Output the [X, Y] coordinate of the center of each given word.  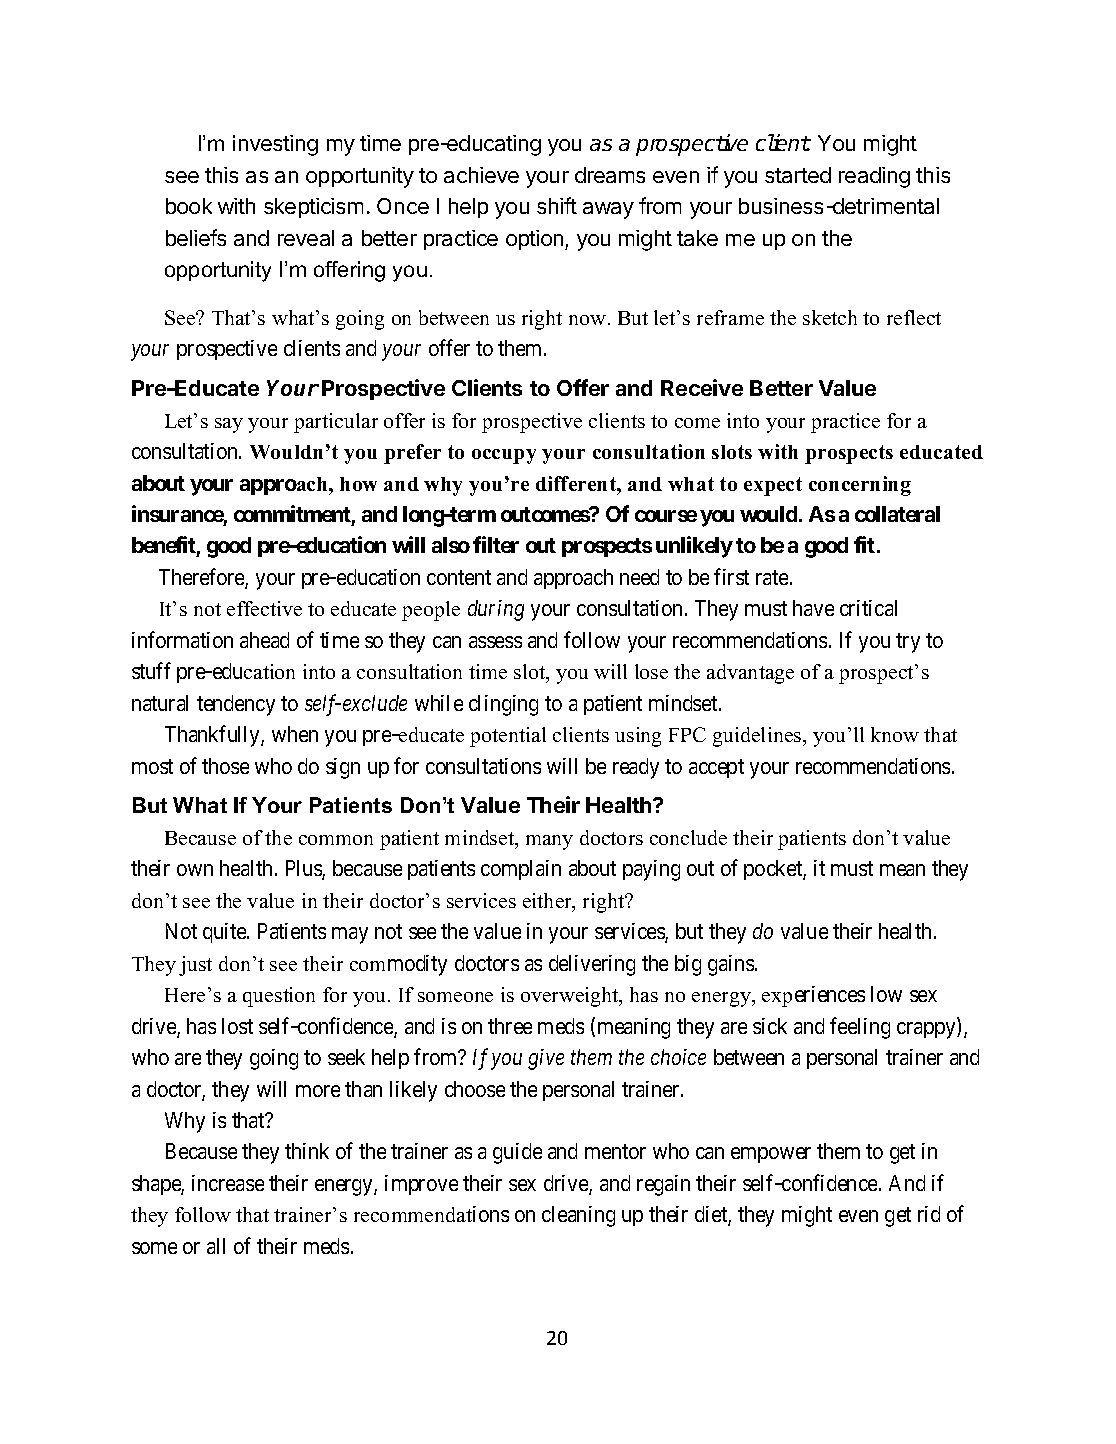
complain [521, 870]
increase [228, 1183]
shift [557, 205]
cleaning [578, 1216]
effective [264, 608]
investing [275, 145]
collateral [897, 514]
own [195, 870]
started [798, 175]
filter [496, 544]
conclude [688, 837]
